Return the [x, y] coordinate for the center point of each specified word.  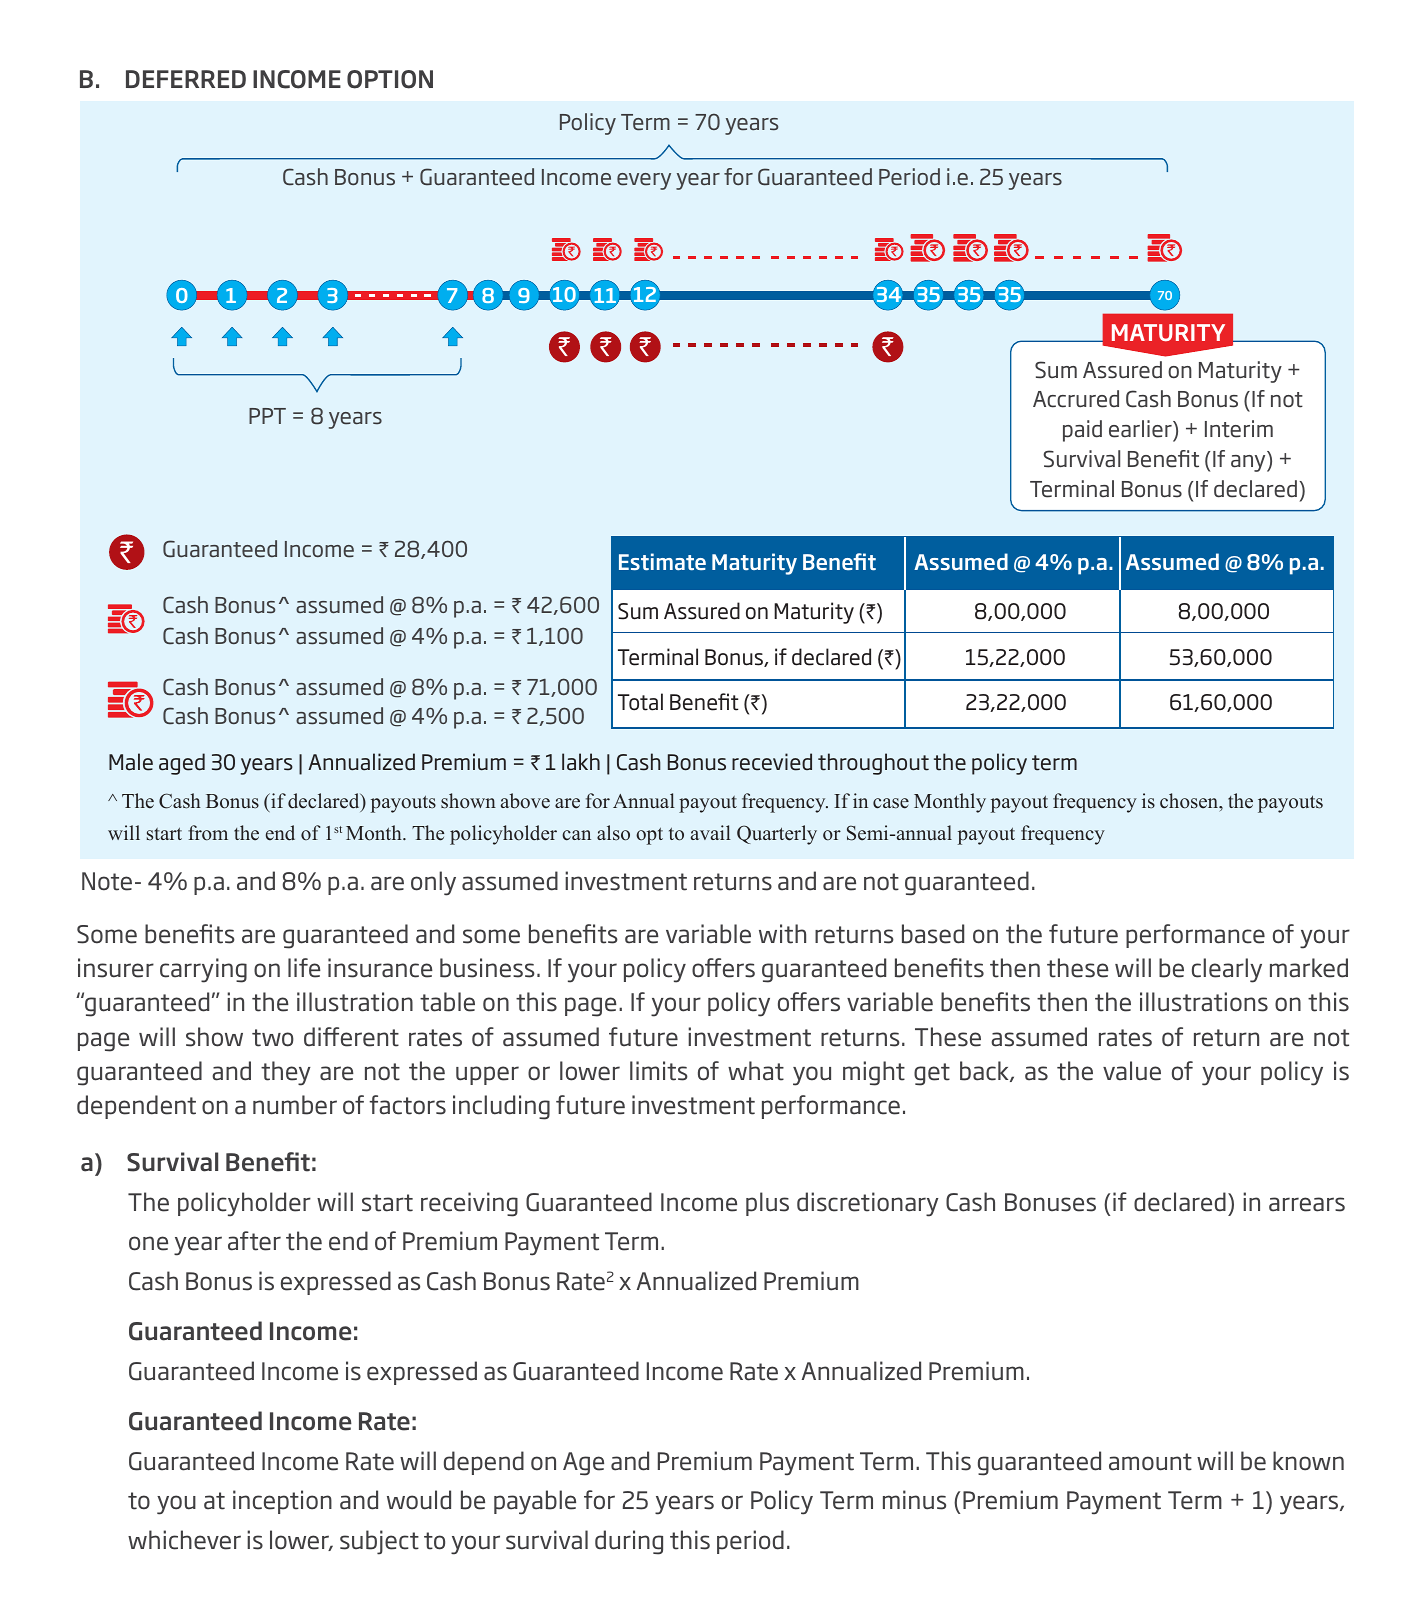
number [295, 1105]
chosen [1190, 802]
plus [767, 1204]
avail [711, 832]
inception [282, 1502]
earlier [1141, 429]
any [1249, 463]
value [1132, 1071]
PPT [267, 416]
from [208, 833]
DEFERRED [186, 79]
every [644, 181]
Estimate [662, 561]
